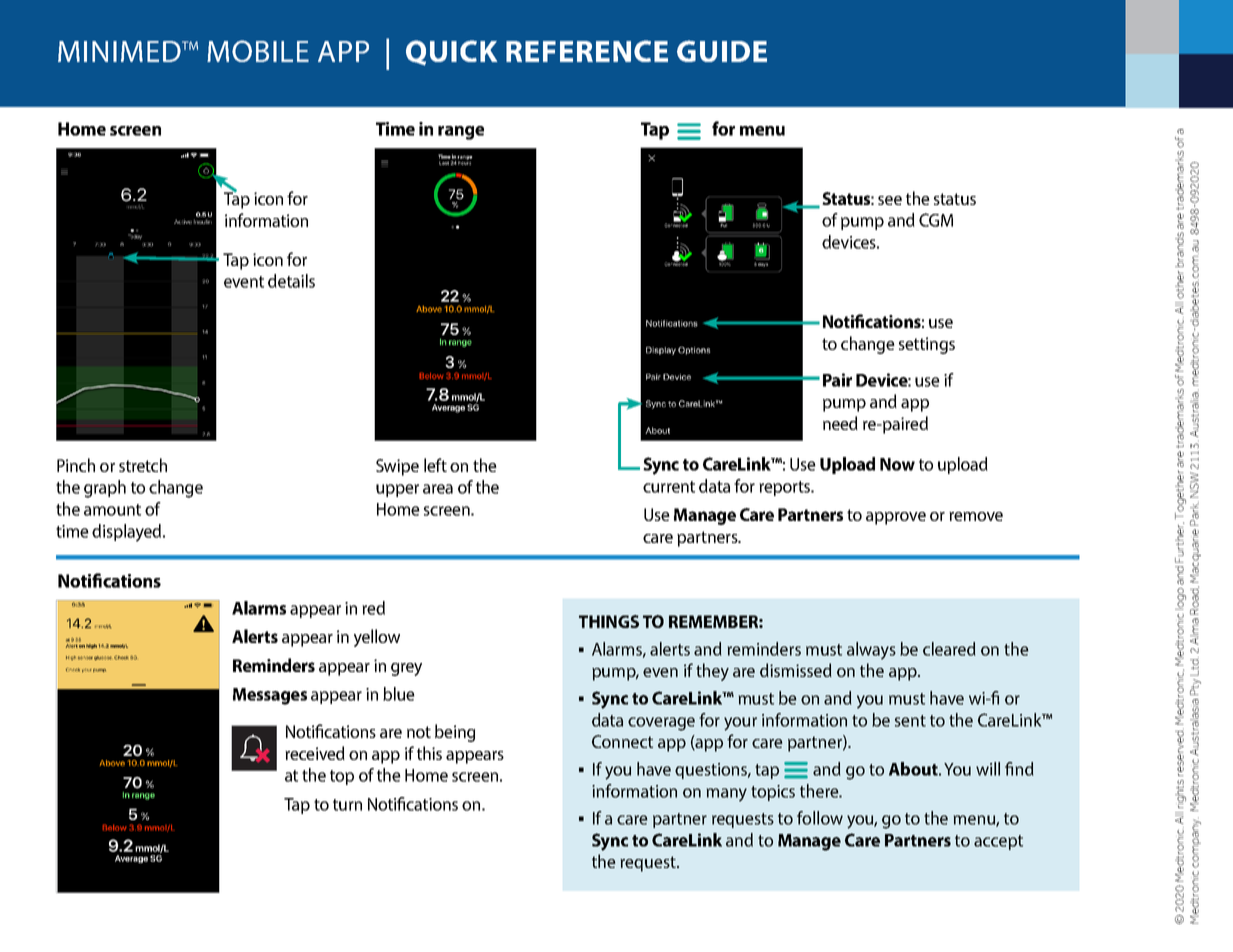 This screenshot has height=952, width=1233. What do you see at coordinates (258, 51) in the screenshot?
I see `MOBILE` at bounding box center [258, 51].
